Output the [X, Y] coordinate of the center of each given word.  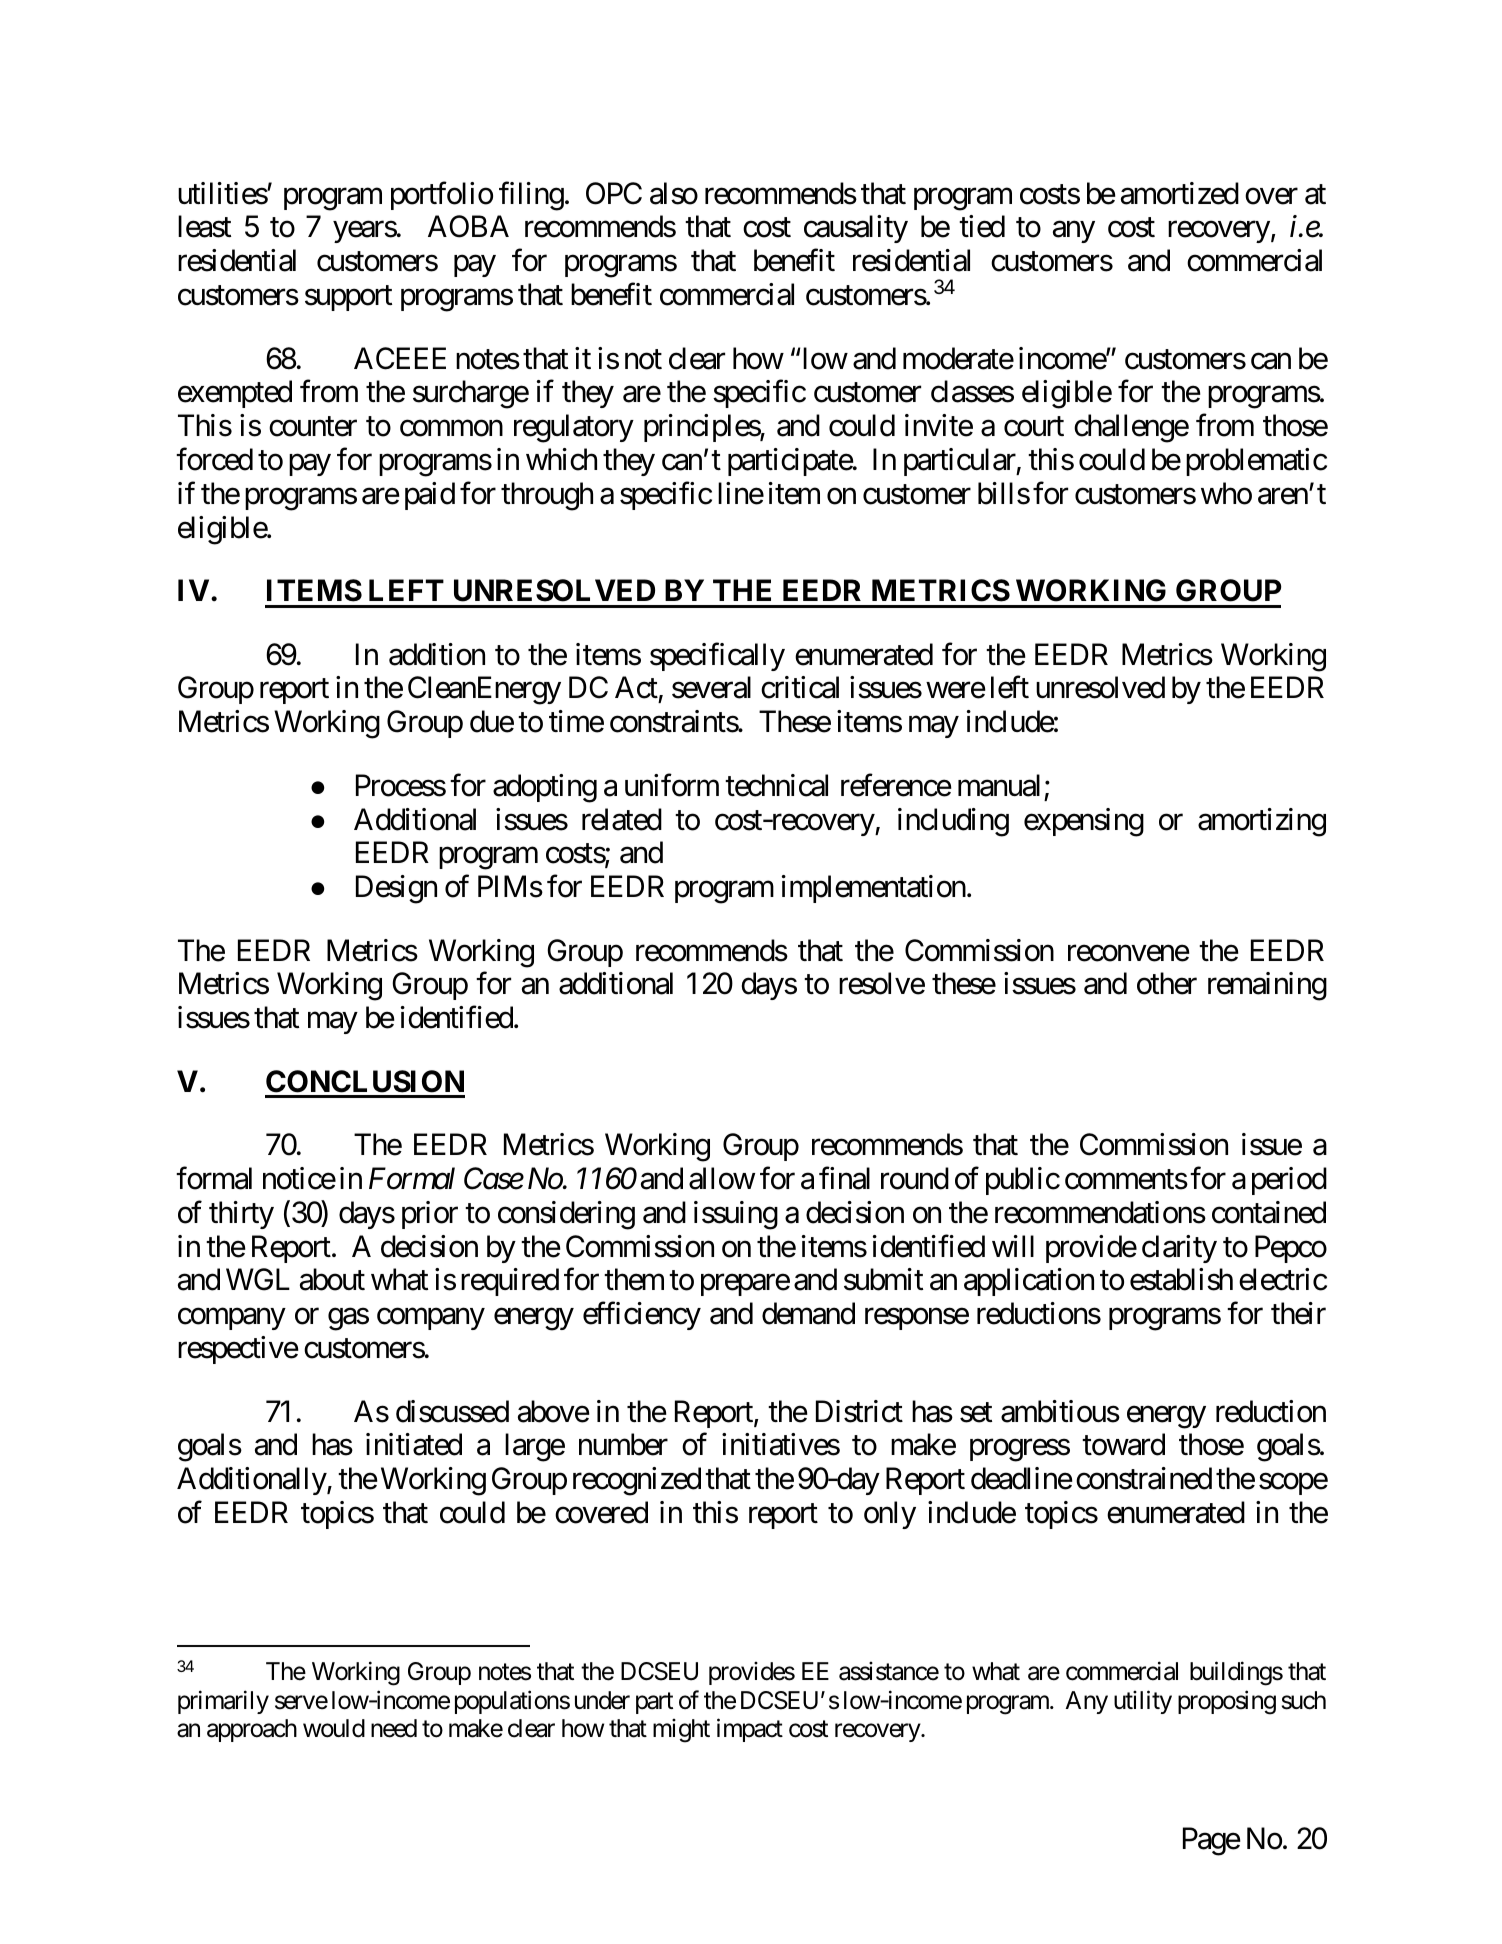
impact [750, 1730]
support [348, 298]
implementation [874, 889]
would [334, 1728]
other [1167, 983]
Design [396, 889]
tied [982, 226]
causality [856, 229]
